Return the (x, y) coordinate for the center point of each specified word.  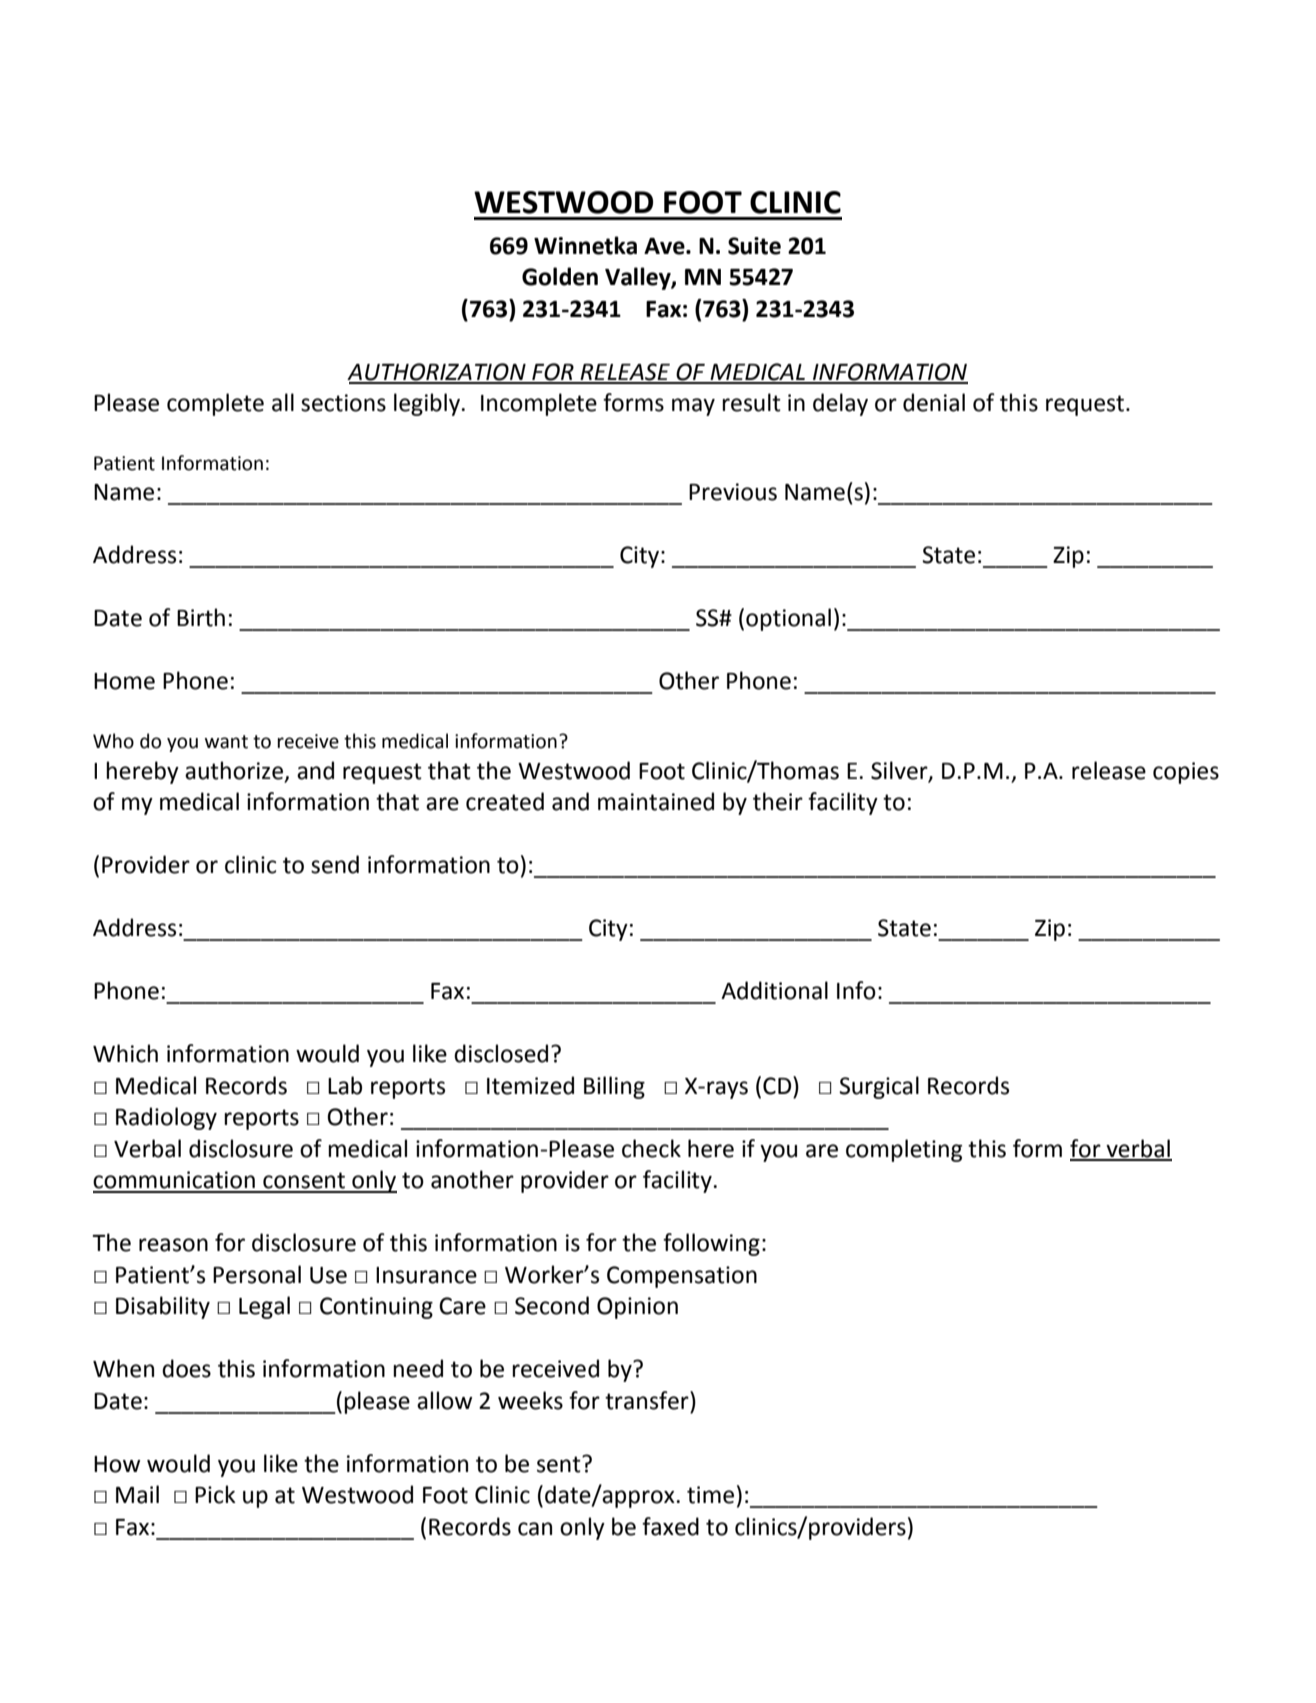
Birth (201, 617)
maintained (656, 801)
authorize (234, 770)
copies (1186, 773)
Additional (774, 990)
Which (125, 1053)
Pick (215, 1494)
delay (840, 404)
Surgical (879, 1087)
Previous (733, 492)
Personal (257, 1274)
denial (934, 402)
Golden (560, 276)
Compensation (682, 1277)
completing (904, 1150)
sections (343, 403)
